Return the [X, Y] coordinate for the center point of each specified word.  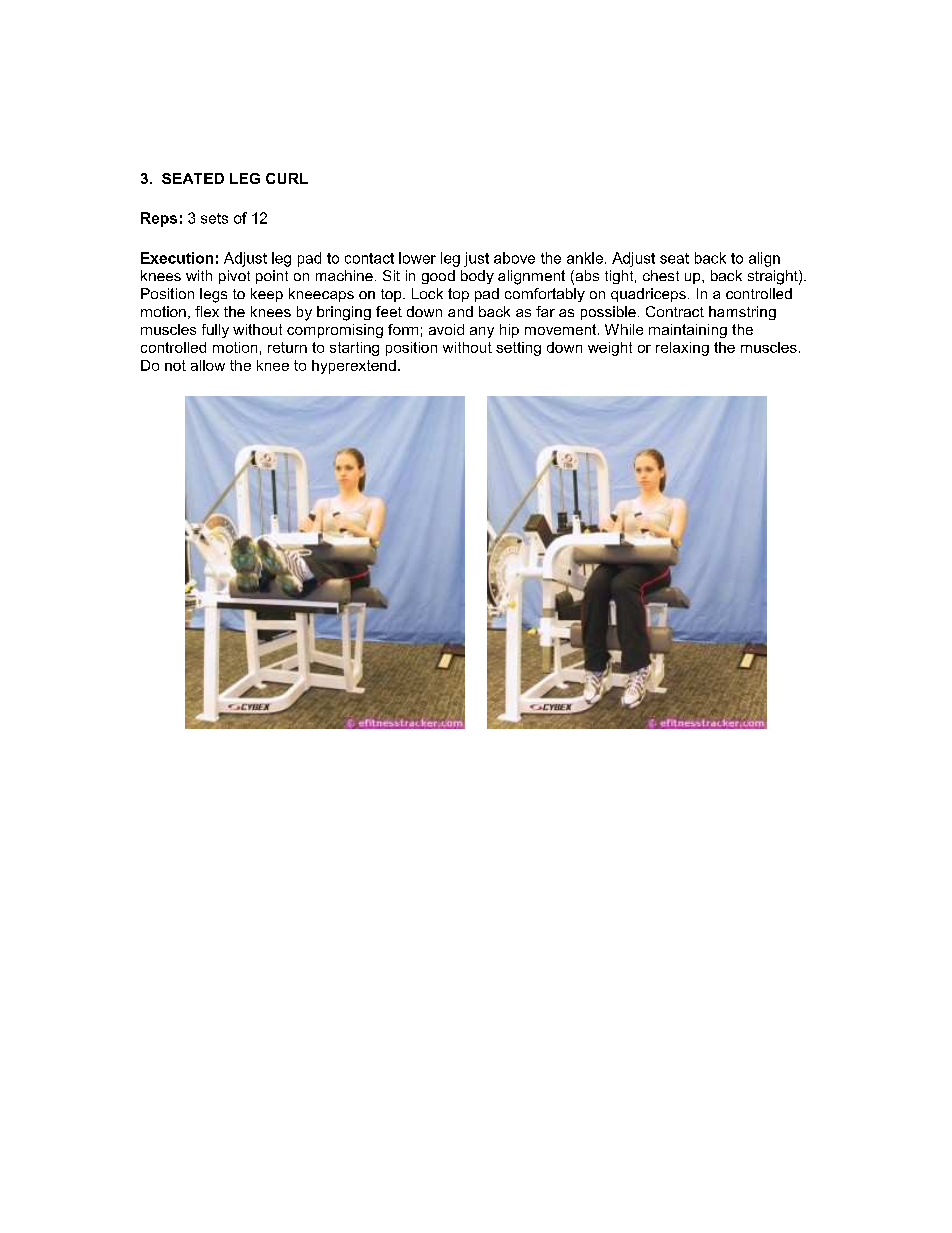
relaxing [682, 349]
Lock [427, 293]
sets [214, 218]
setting [518, 349]
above [514, 258]
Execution [177, 258]
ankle [585, 258]
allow [208, 365]
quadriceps [648, 295]
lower [417, 258]
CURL [287, 178]
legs [213, 295]
